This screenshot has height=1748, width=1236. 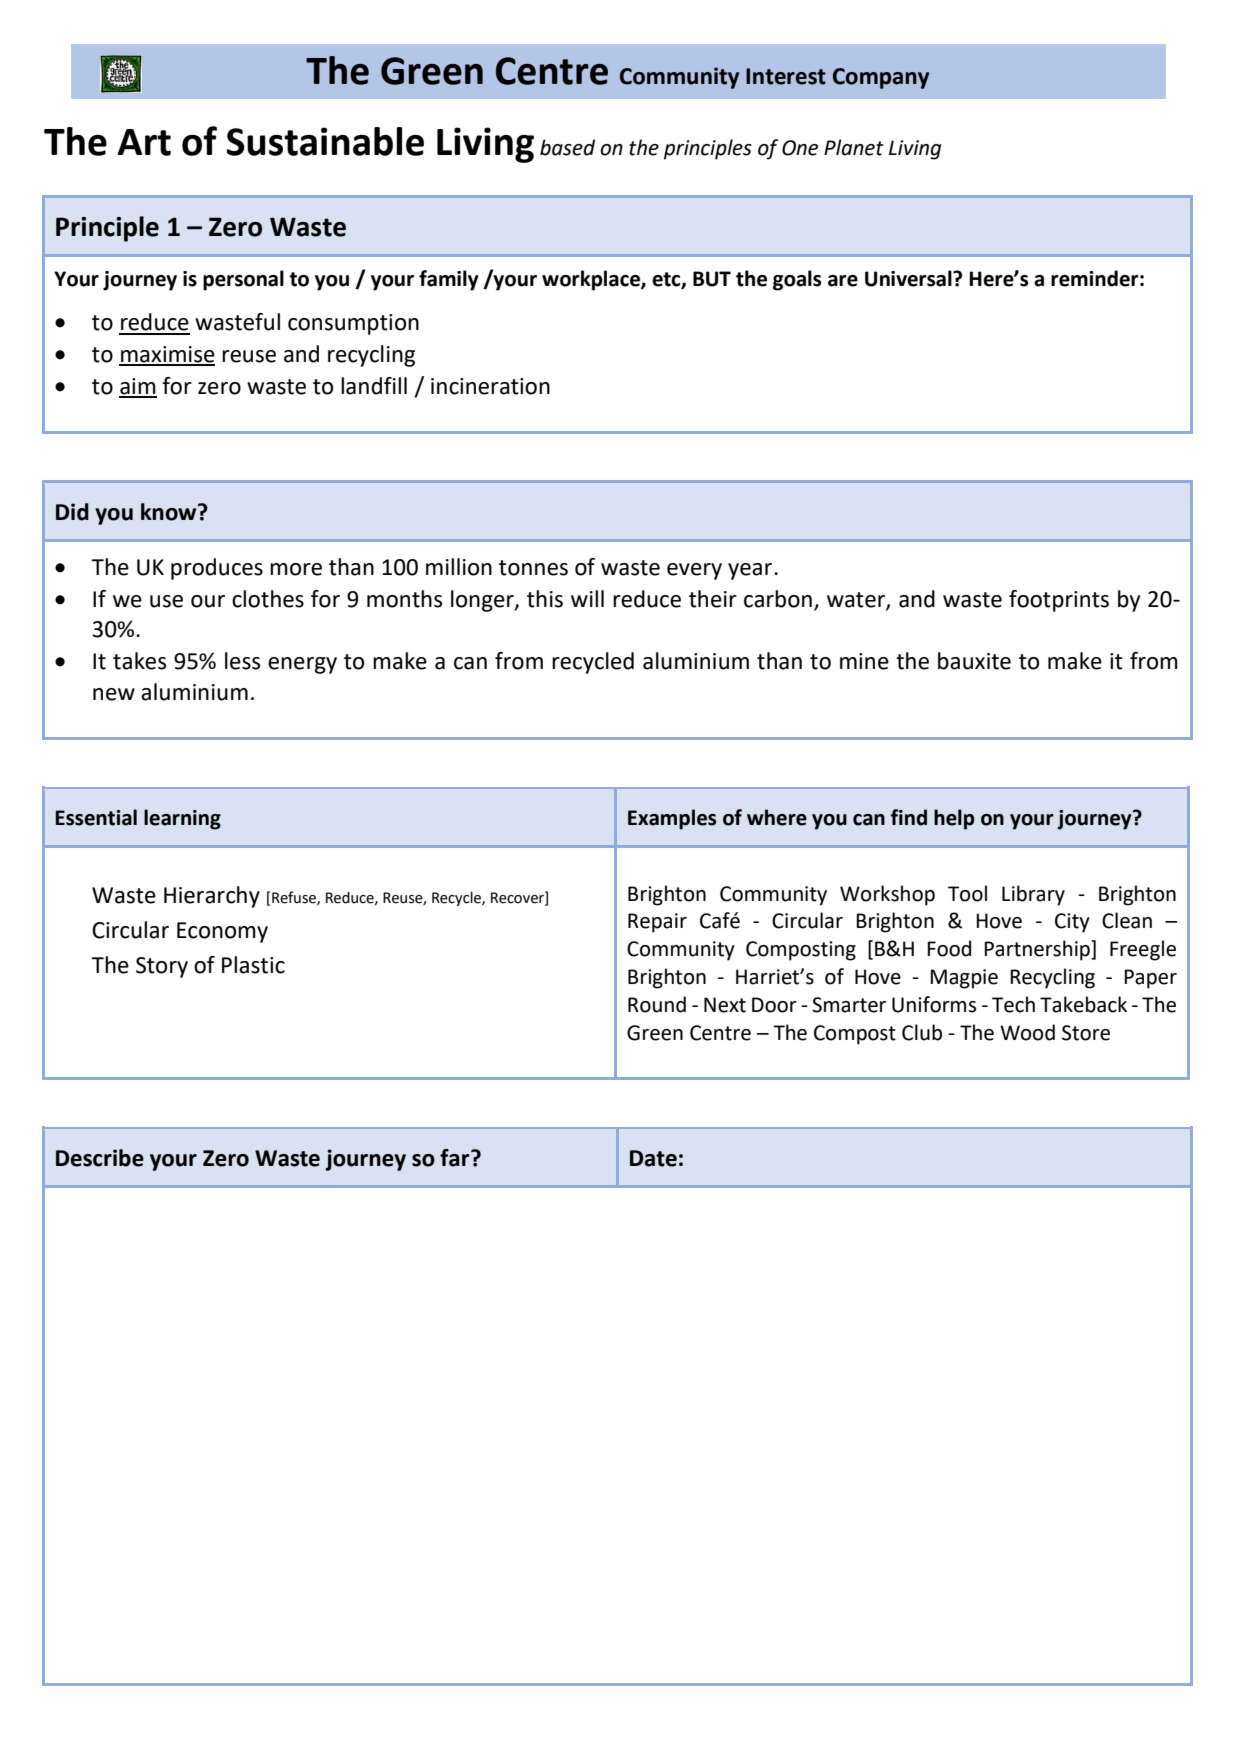 What do you see at coordinates (881, 78) in the screenshot?
I see `Company` at bounding box center [881, 78].
